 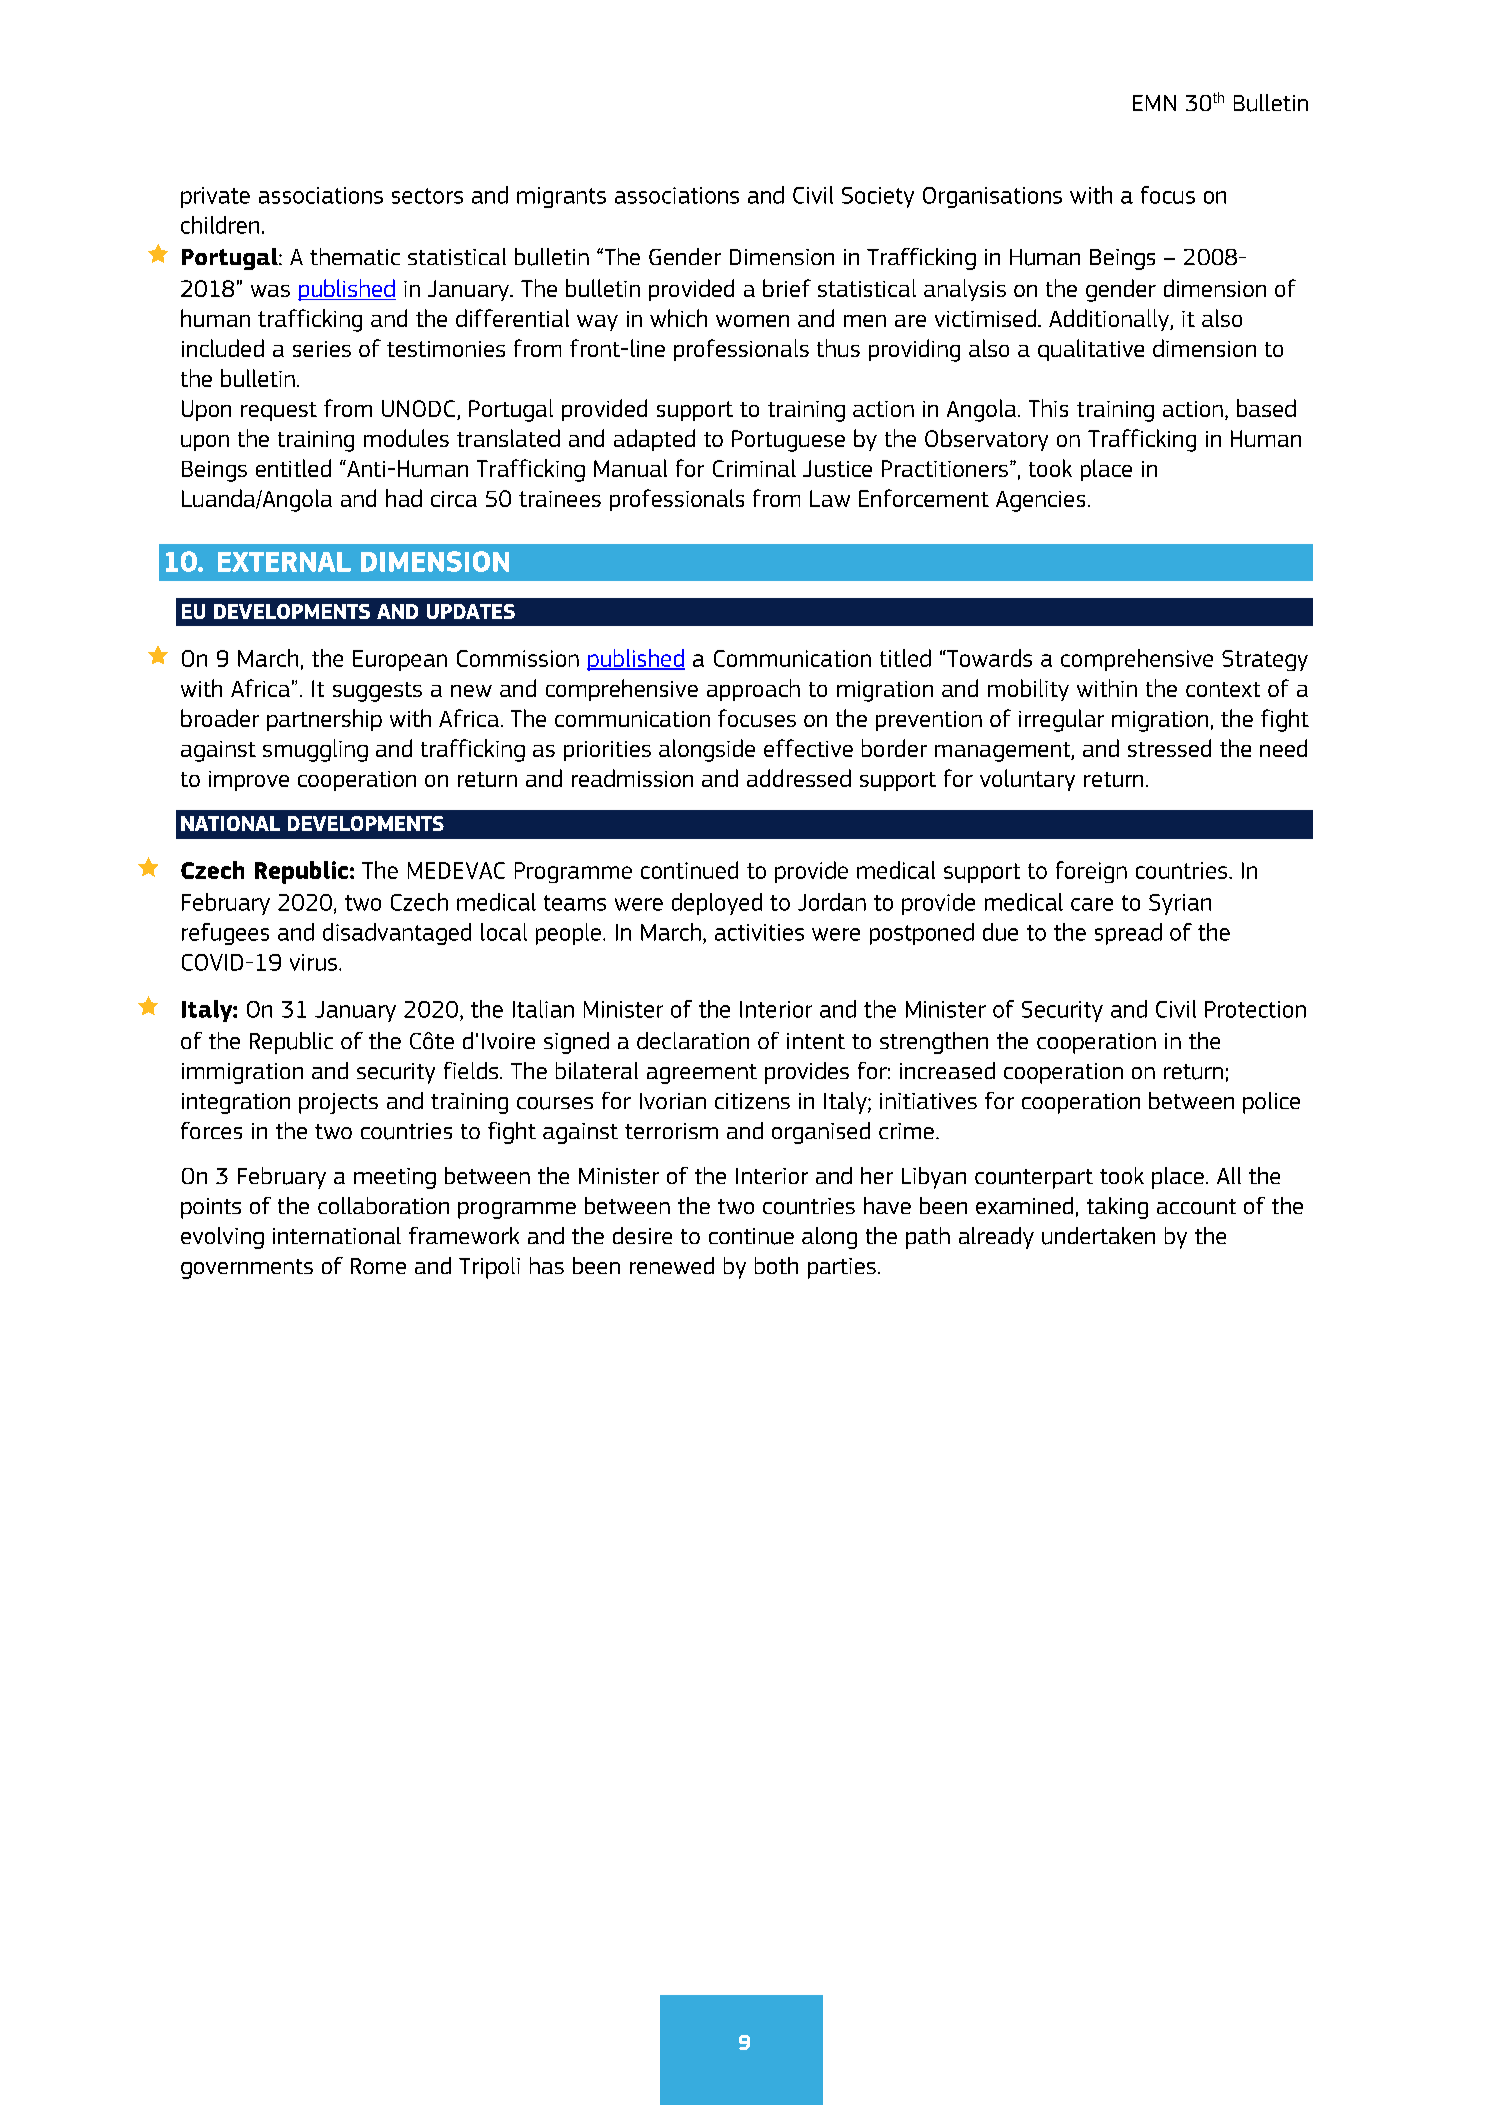 I want to click on effective, so click(x=808, y=748).
